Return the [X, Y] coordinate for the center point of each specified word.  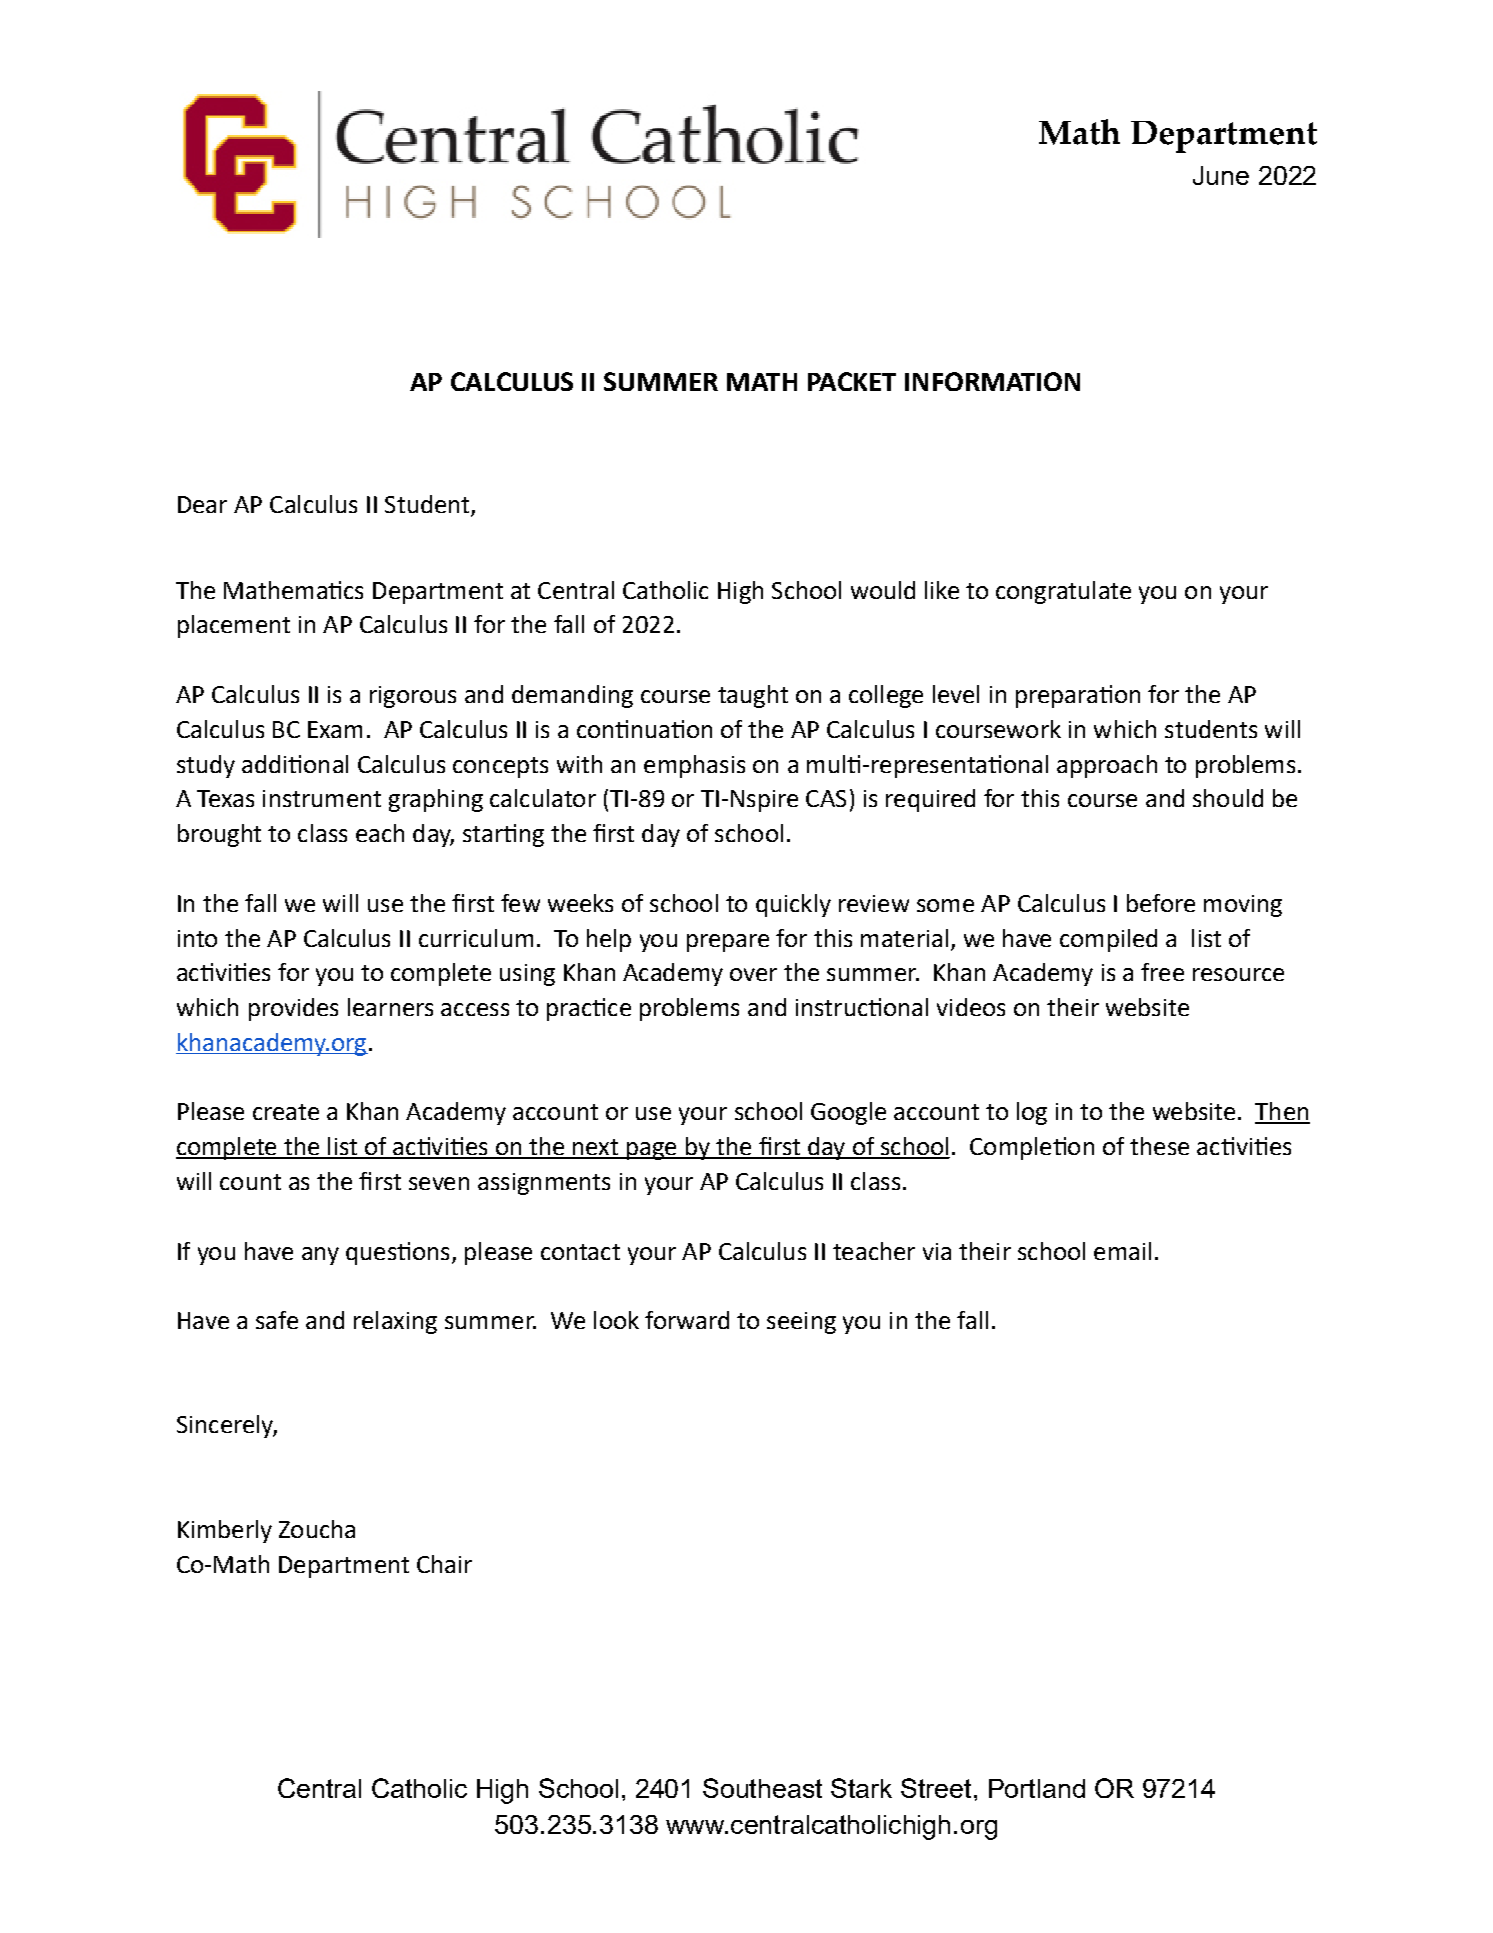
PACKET [852, 381]
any [320, 1256]
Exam [335, 729]
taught [753, 696]
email [1122, 1251]
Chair [444, 1564]
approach [1107, 766]
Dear [202, 504]
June [1221, 175]
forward [687, 1320]
